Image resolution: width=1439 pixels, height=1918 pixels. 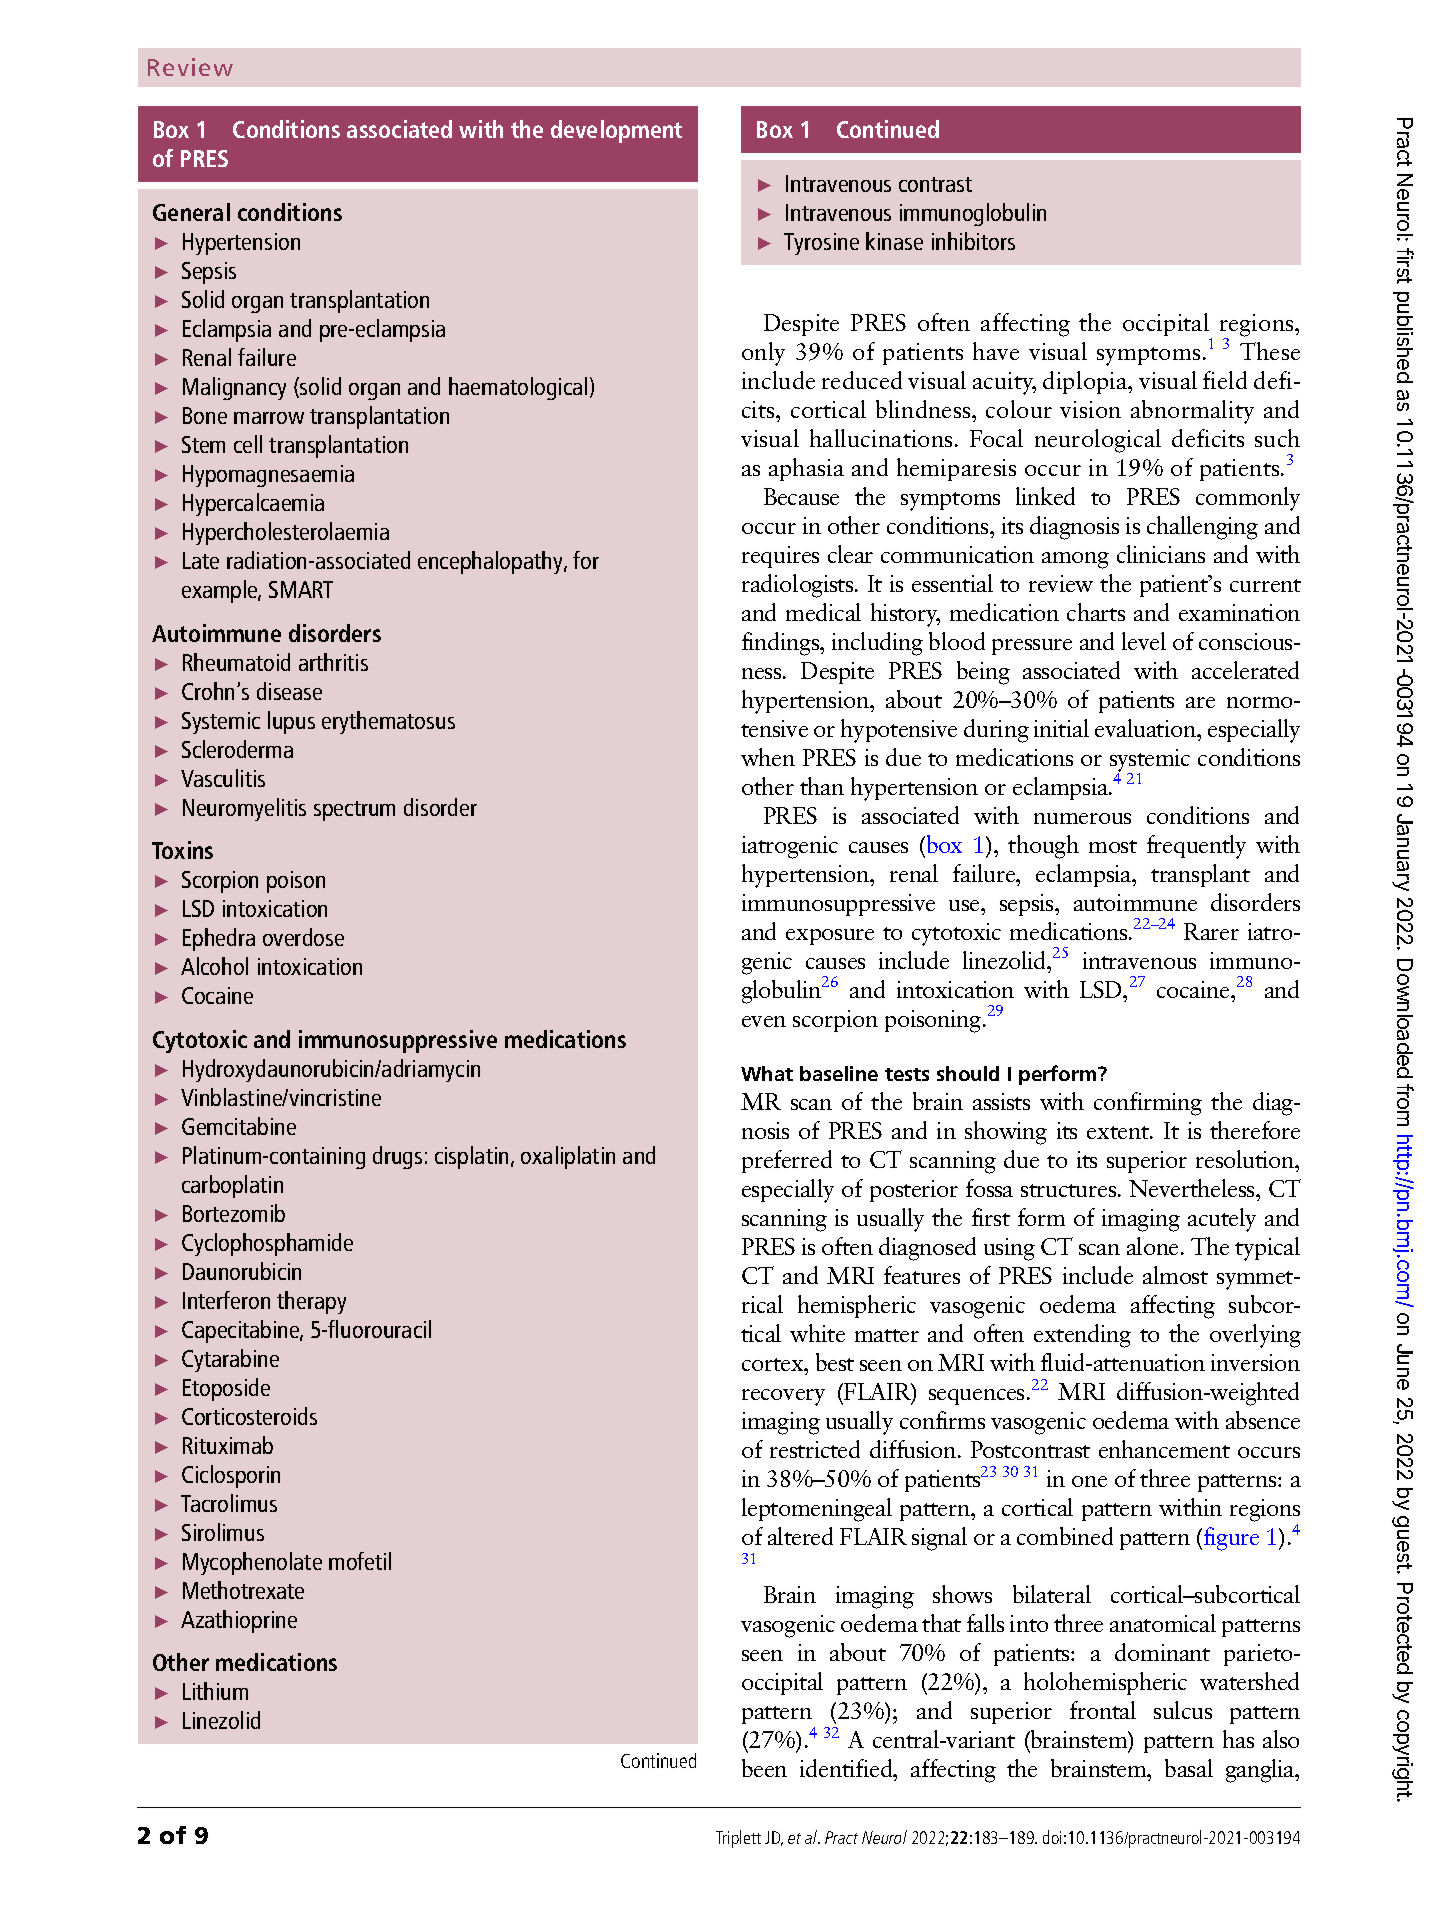 What do you see at coordinates (1211, 931) in the page?
I see `Rarer` at bounding box center [1211, 931].
